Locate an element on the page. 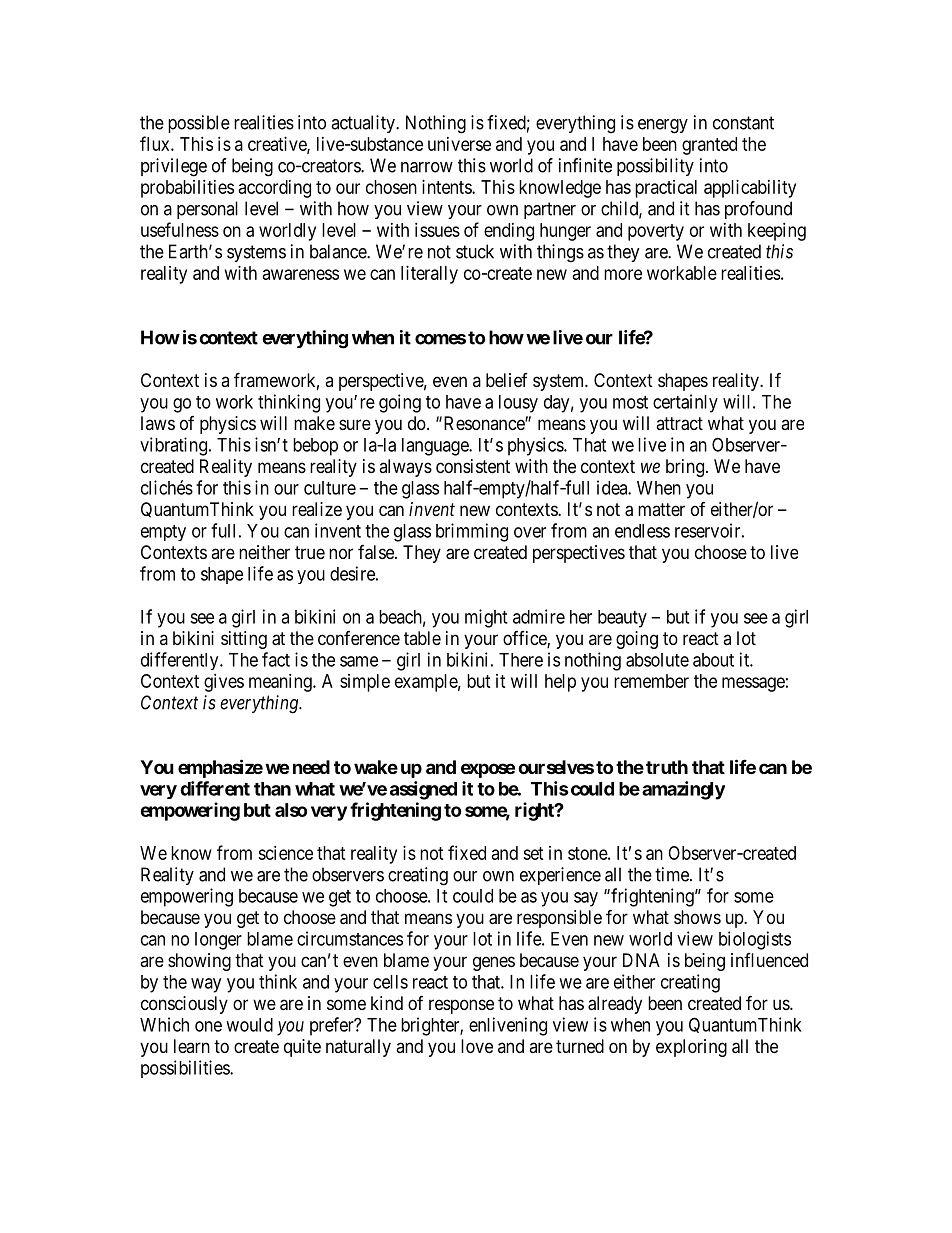 This image has height=1233, width=952. exploring is located at coordinates (691, 1048).
